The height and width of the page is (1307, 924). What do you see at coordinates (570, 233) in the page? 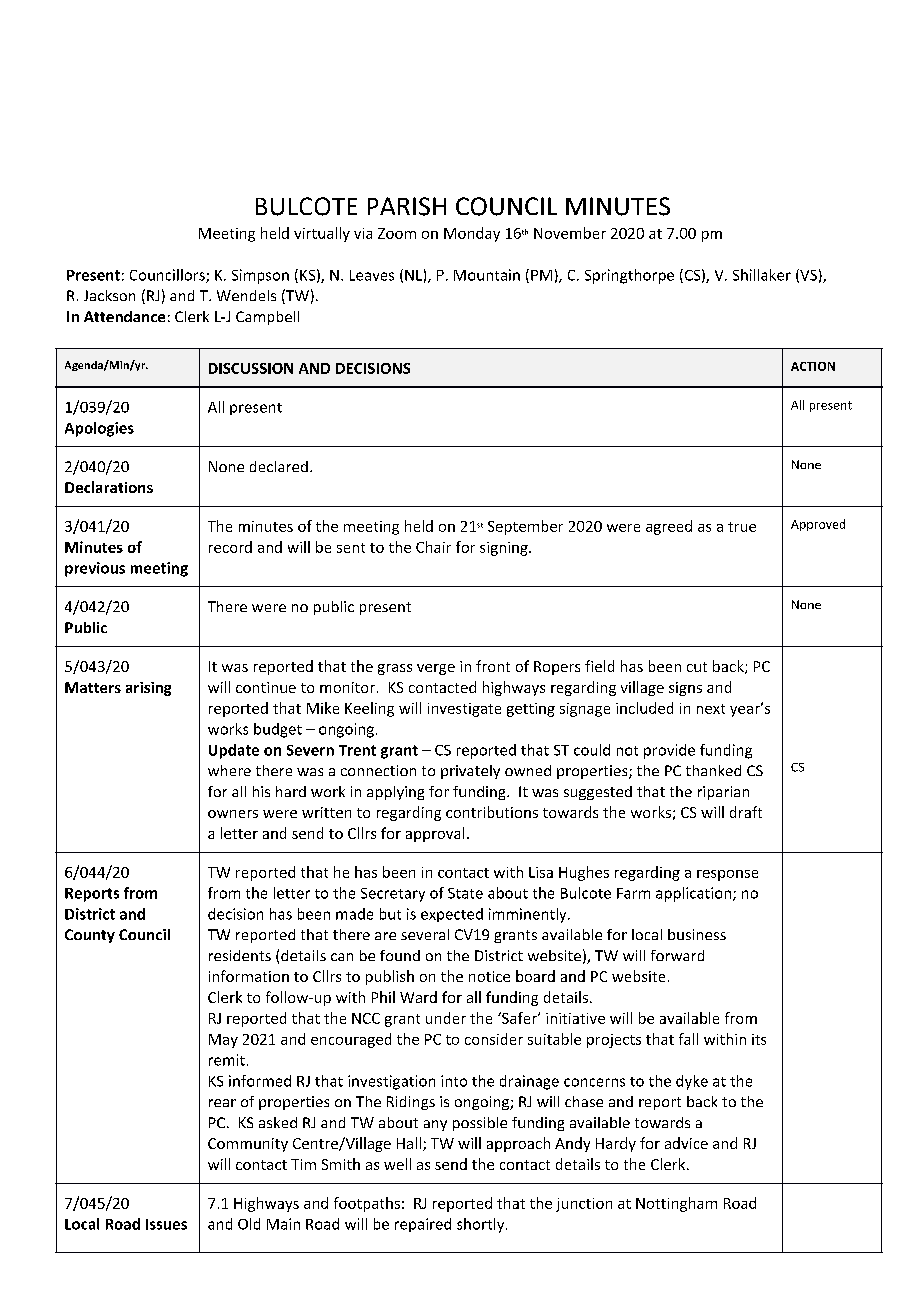
I see `November` at bounding box center [570, 233].
